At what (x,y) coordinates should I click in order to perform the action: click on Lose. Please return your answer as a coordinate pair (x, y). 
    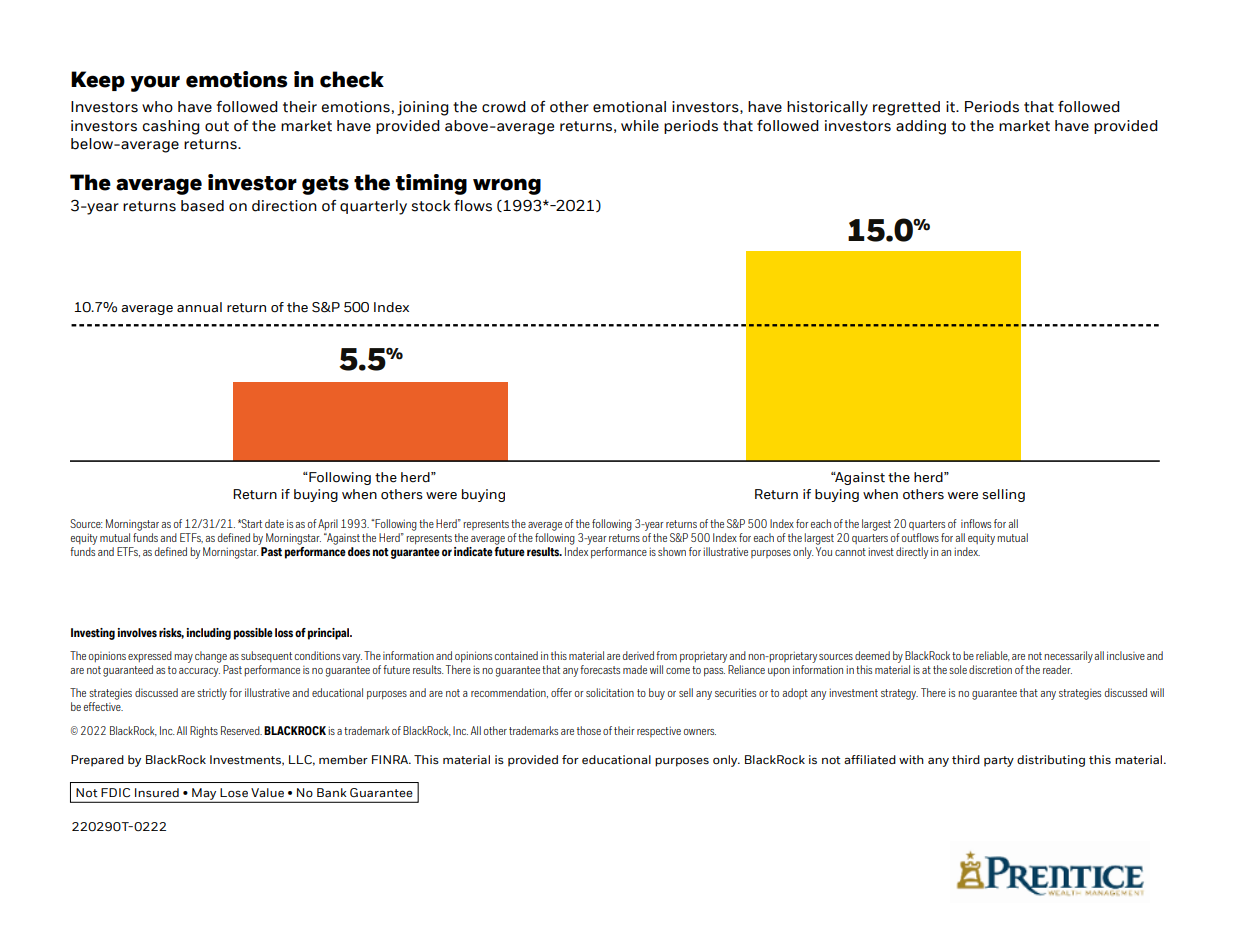
    Looking at the image, I should click on (234, 792).
